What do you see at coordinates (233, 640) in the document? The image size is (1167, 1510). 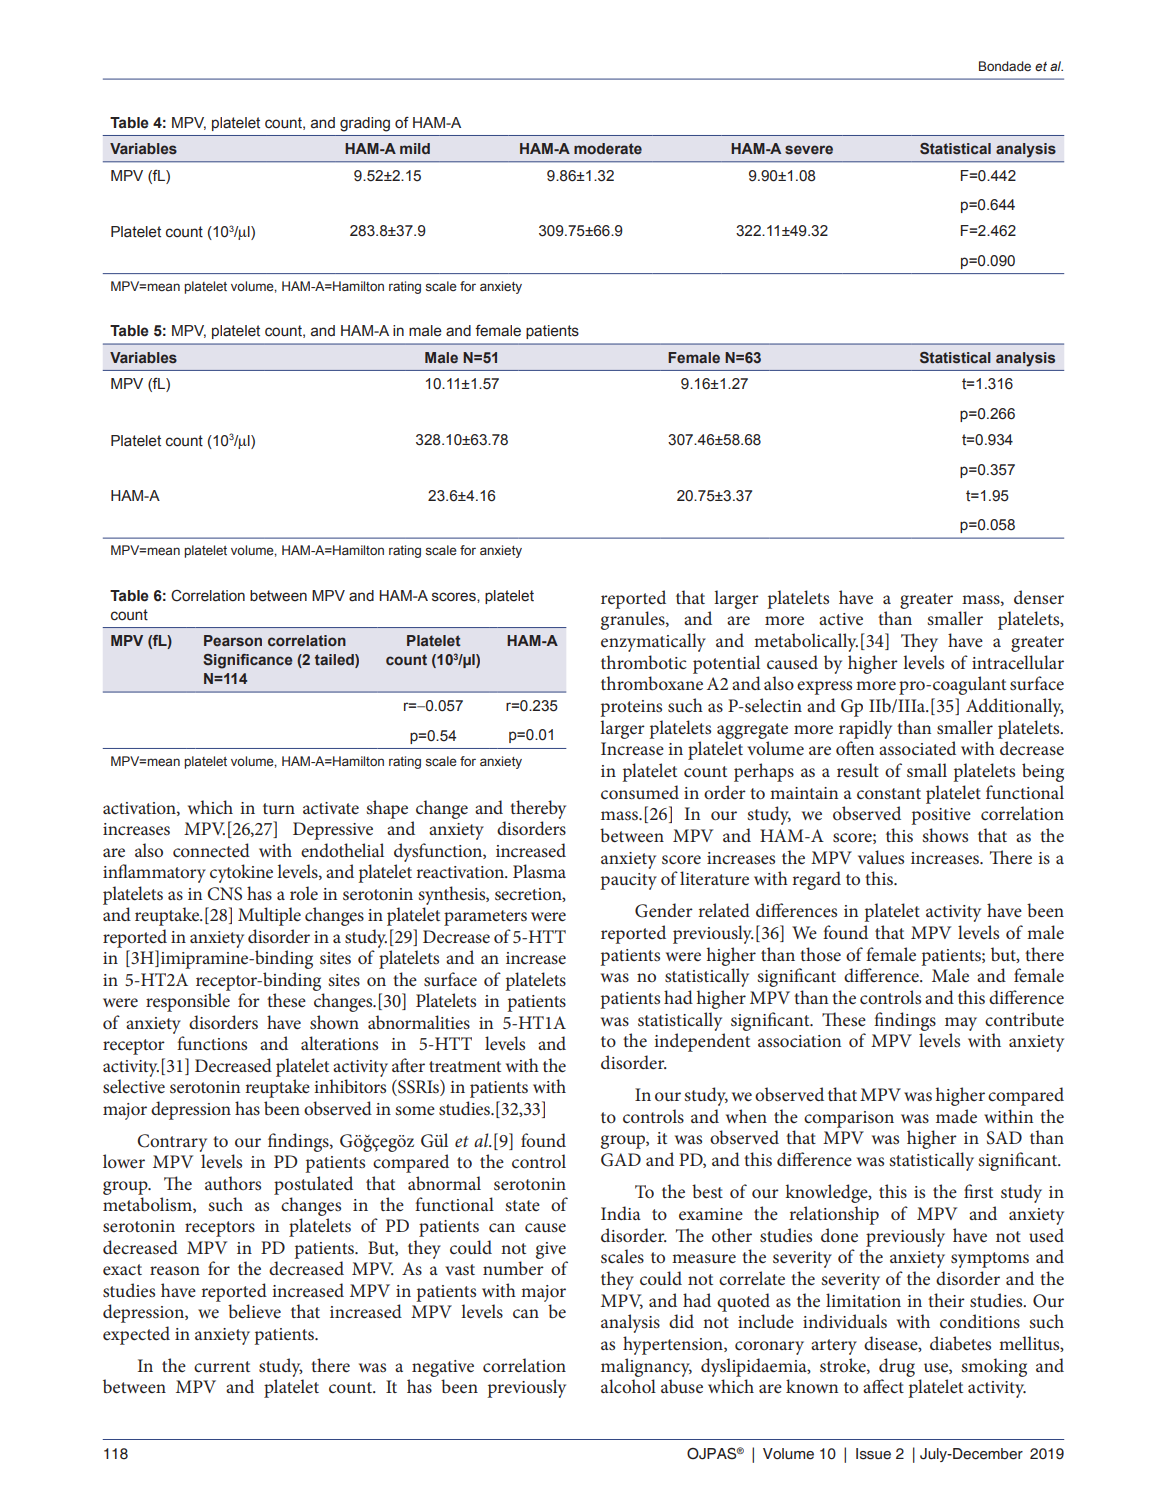 I see `Pearson` at bounding box center [233, 640].
